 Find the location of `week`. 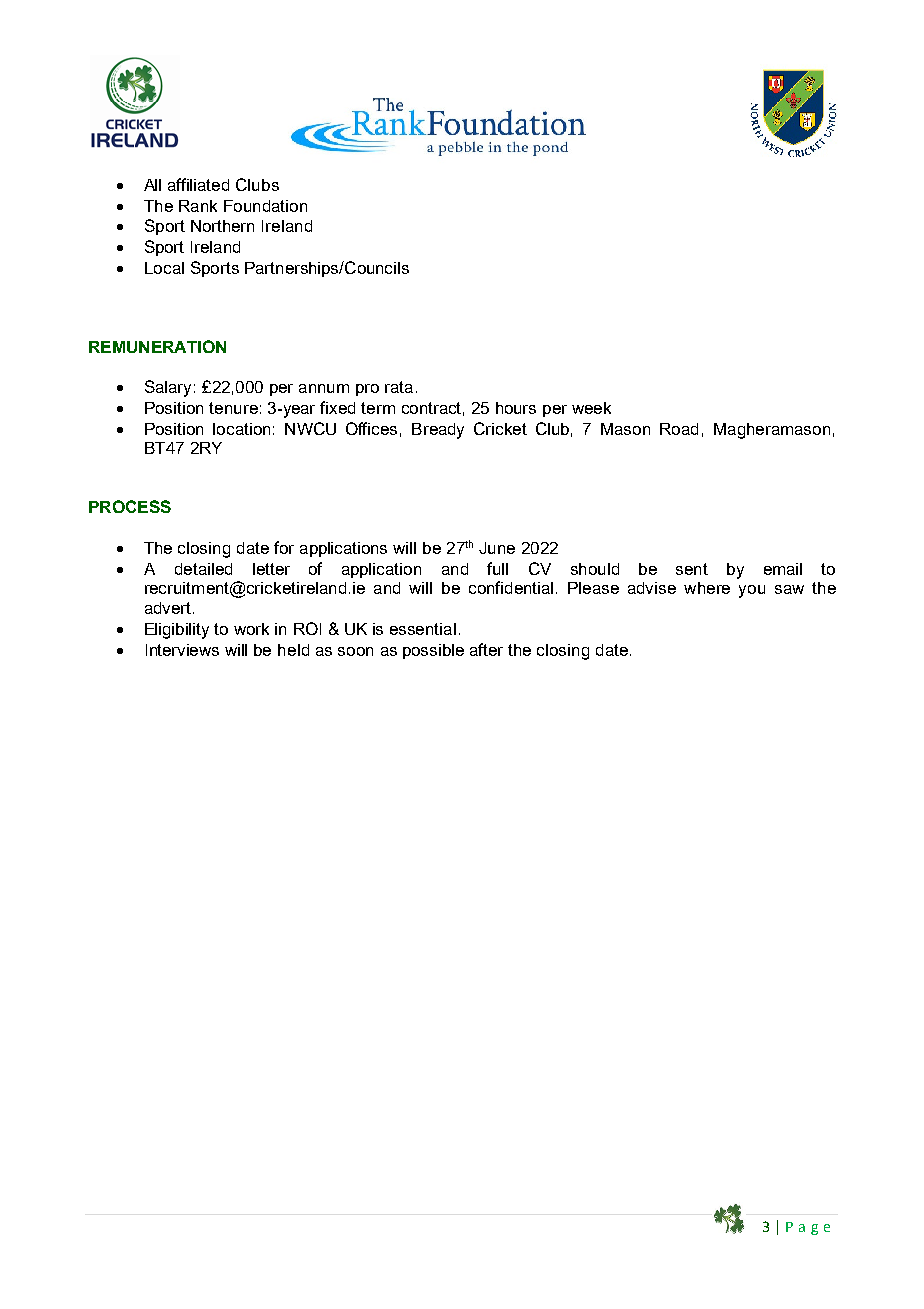

week is located at coordinates (591, 408).
